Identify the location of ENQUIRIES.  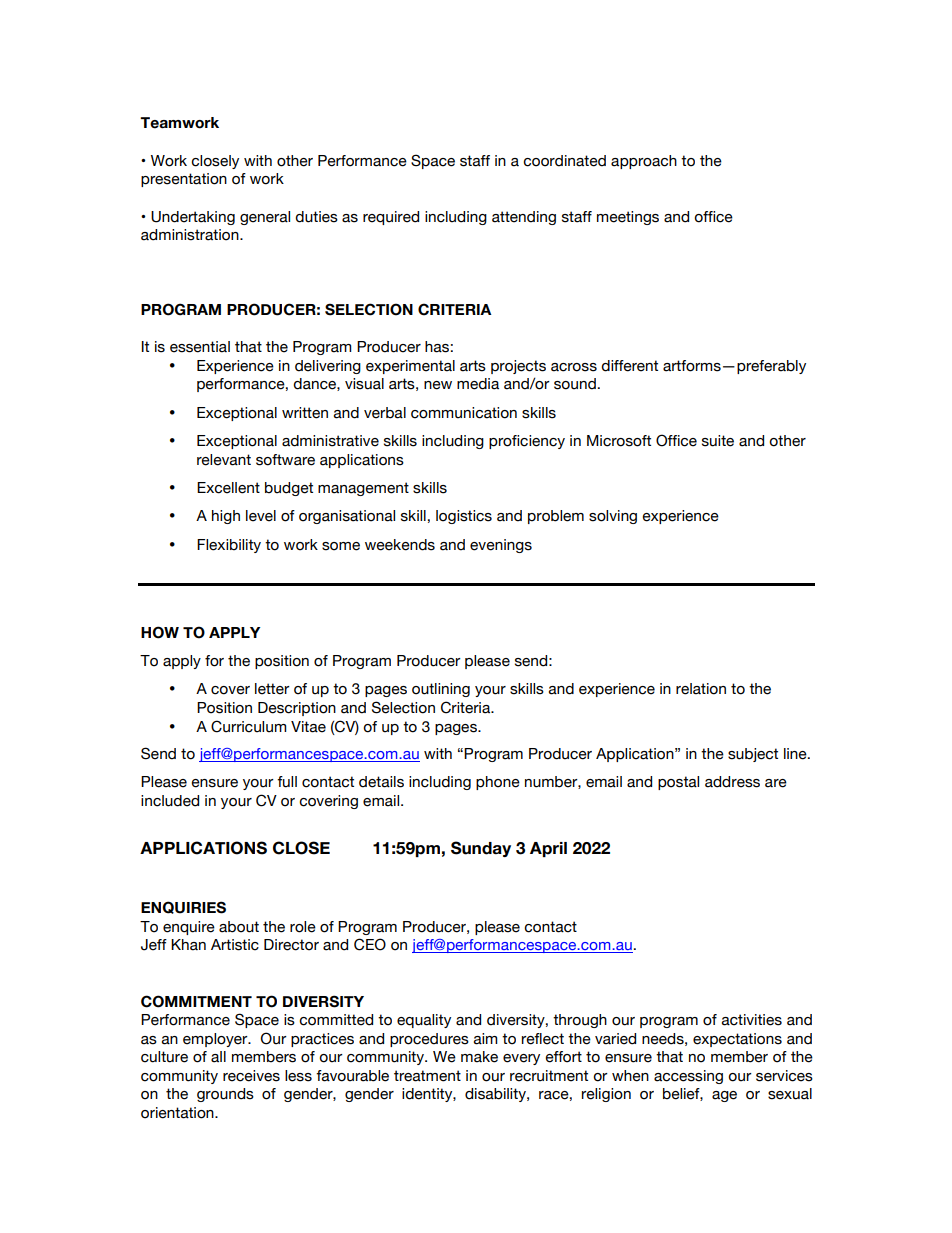
(183, 907).
